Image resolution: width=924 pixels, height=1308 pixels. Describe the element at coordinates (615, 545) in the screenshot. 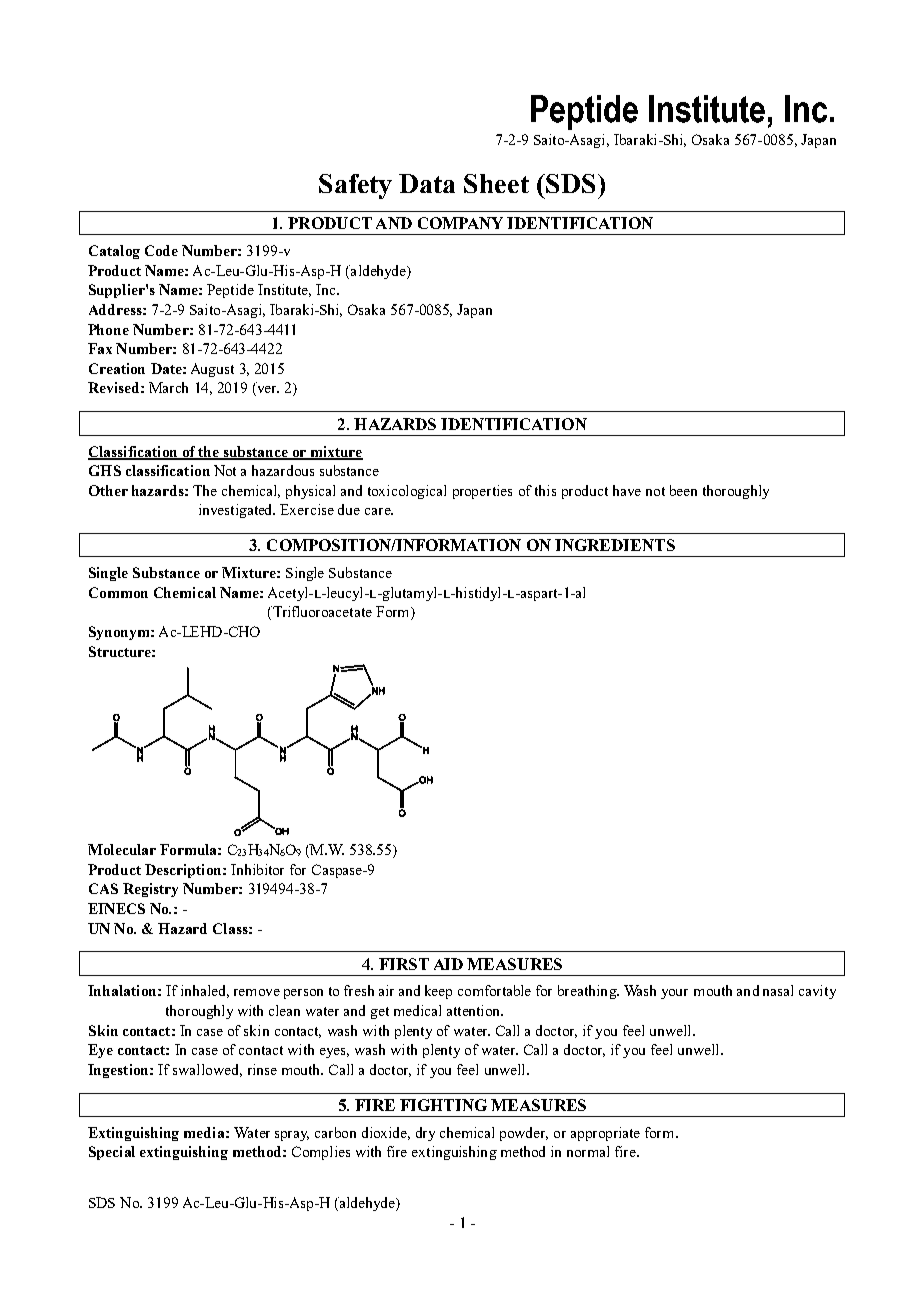

I see `INGREDIENTS` at that location.
